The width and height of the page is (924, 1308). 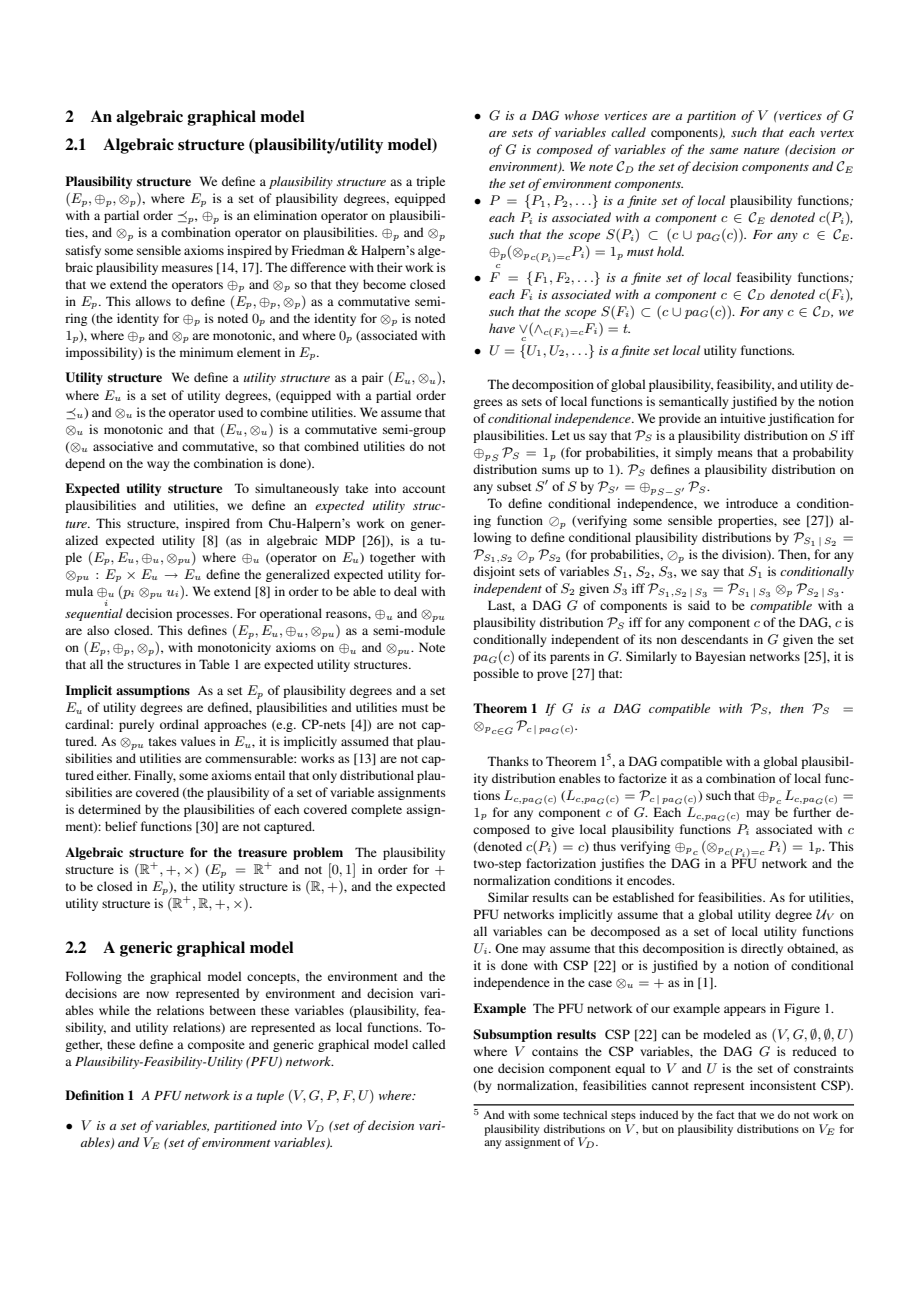 What do you see at coordinates (204, 616) in the page?
I see `processes` at bounding box center [204, 616].
